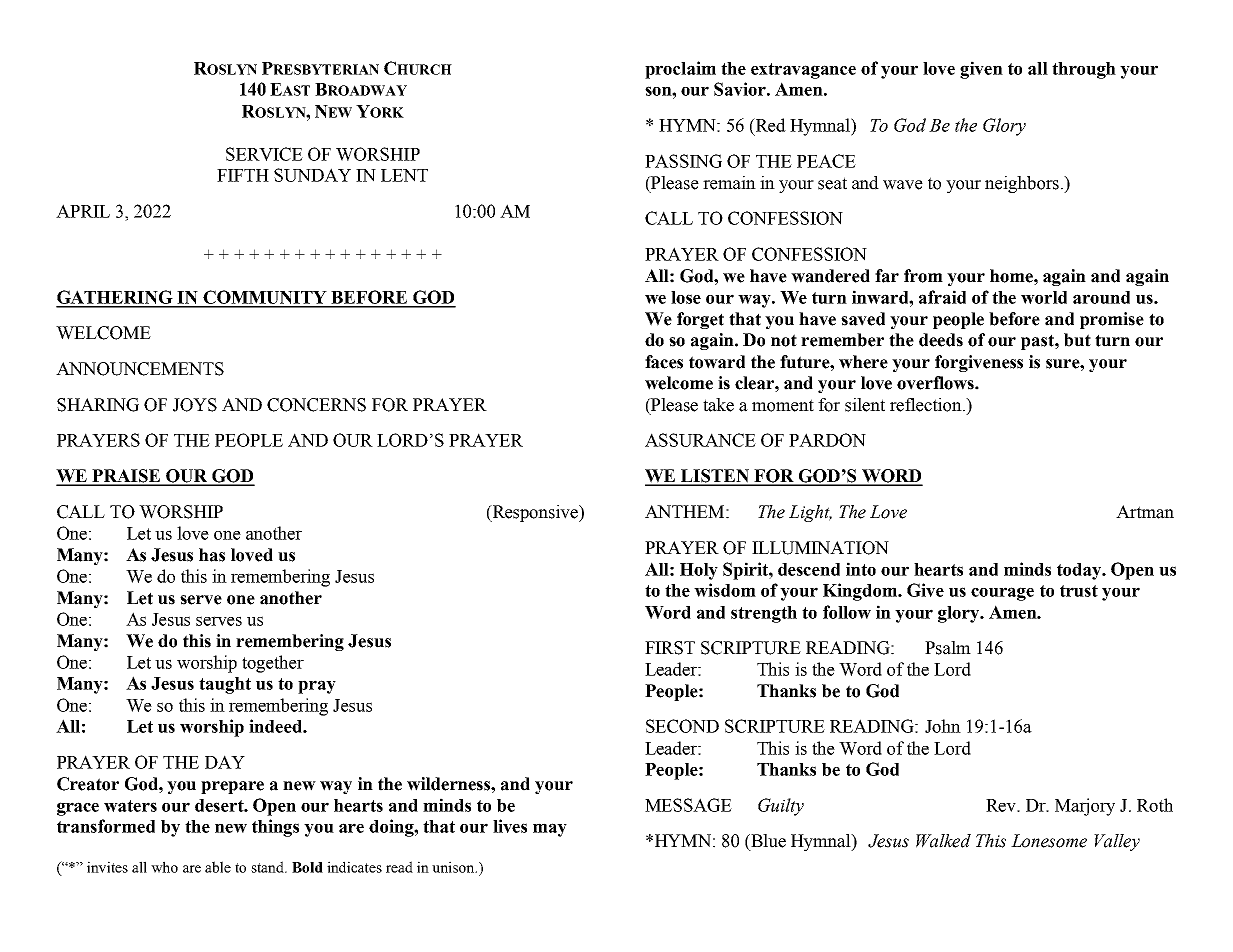 This screenshot has width=1233, height=952. I want to click on ANNOUNCEMENTS, so click(140, 369).
